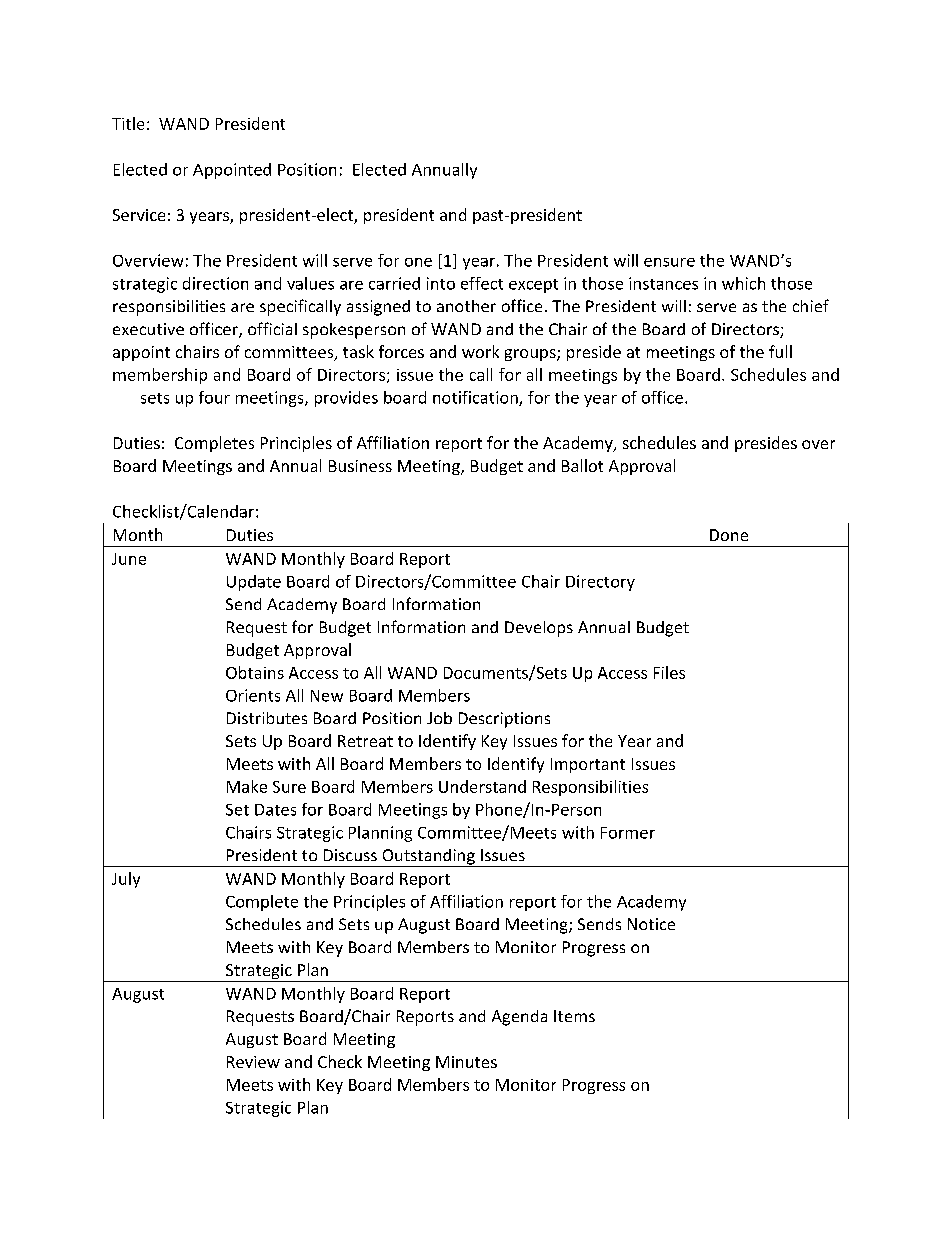  What do you see at coordinates (255, 672) in the screenshot?
I see `Obtains` at bounding box center [255, 672].
